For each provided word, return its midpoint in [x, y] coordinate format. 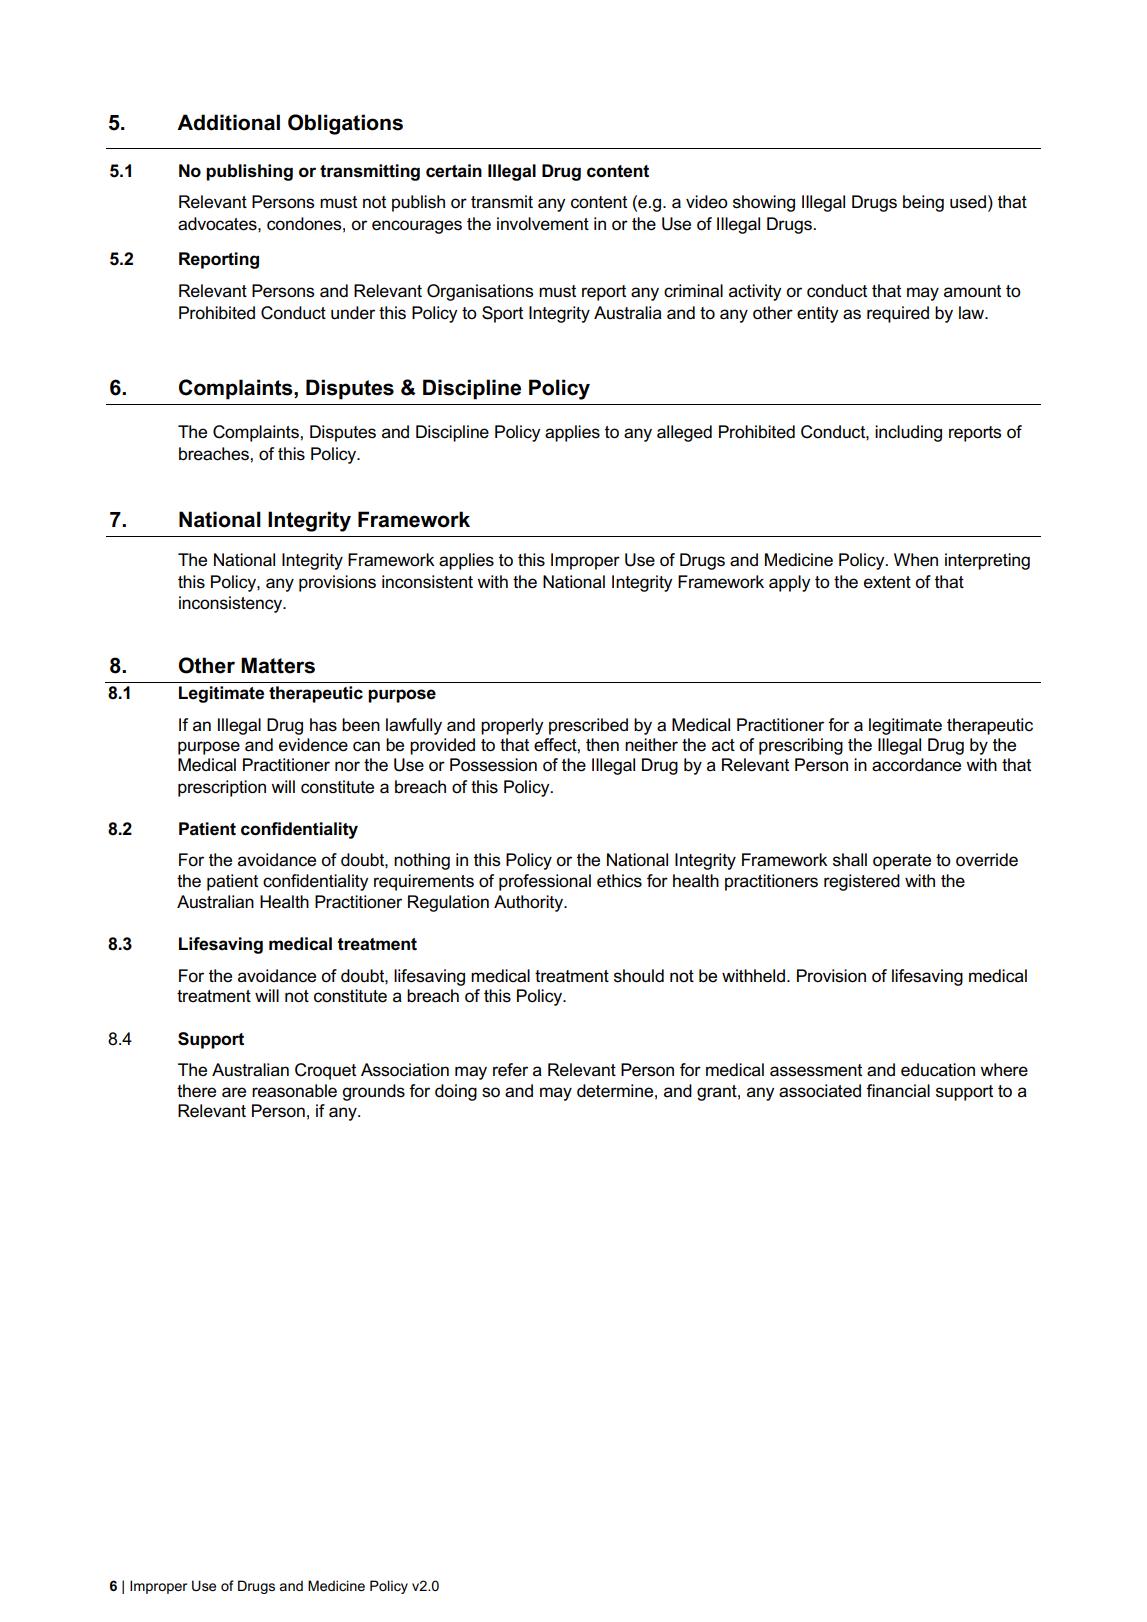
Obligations [345, 124]
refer [510, 1070]
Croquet [325, 1071]
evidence [313, 745]
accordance [916, 765]
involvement [543, 224]
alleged [684, 433]
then [602, 745]
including [908, 433]
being [923, 203]
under [353, 313]
